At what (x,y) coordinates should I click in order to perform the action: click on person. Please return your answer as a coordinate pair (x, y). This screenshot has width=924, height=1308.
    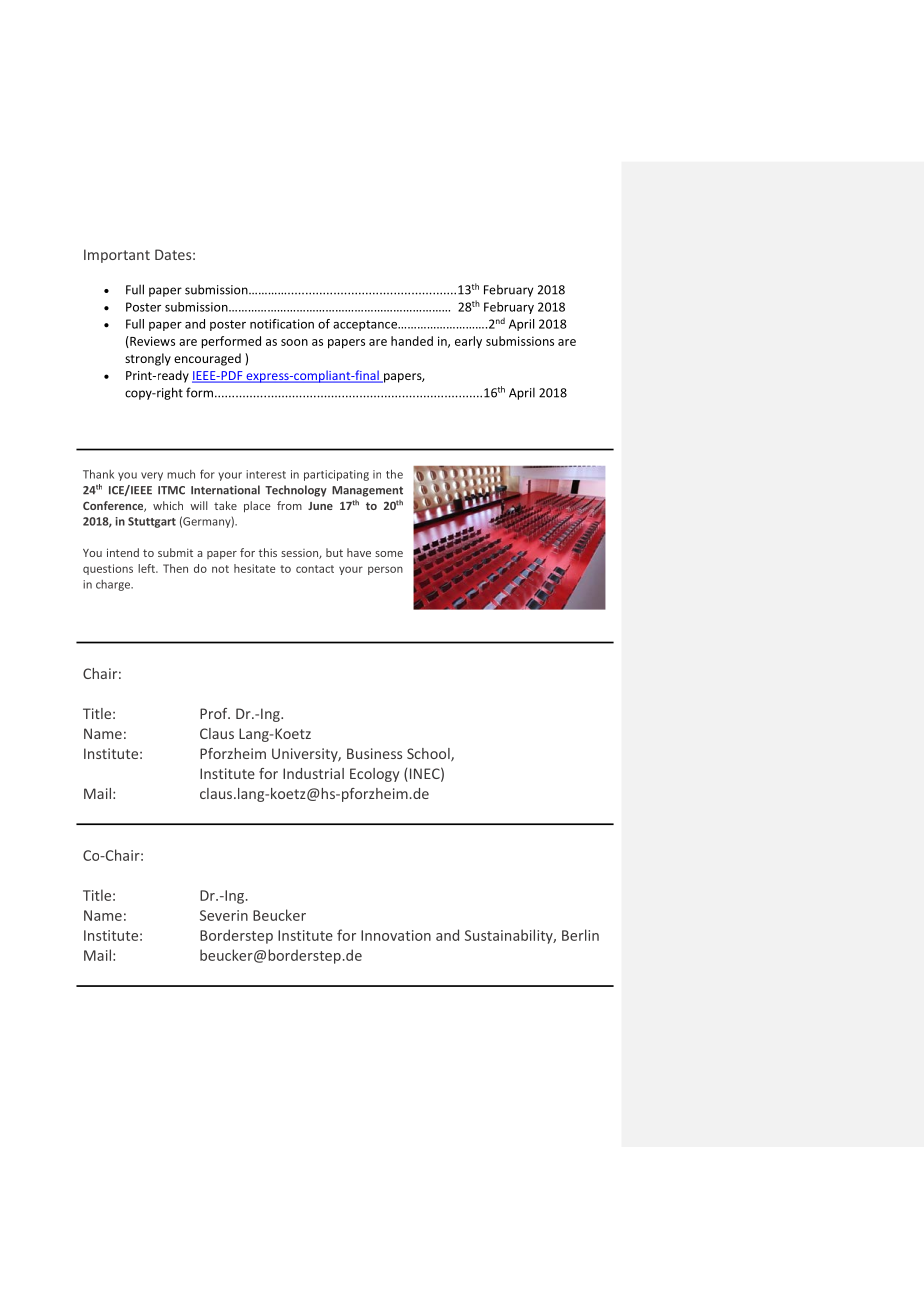
    Looking at the image, I should click on (385, 570).
